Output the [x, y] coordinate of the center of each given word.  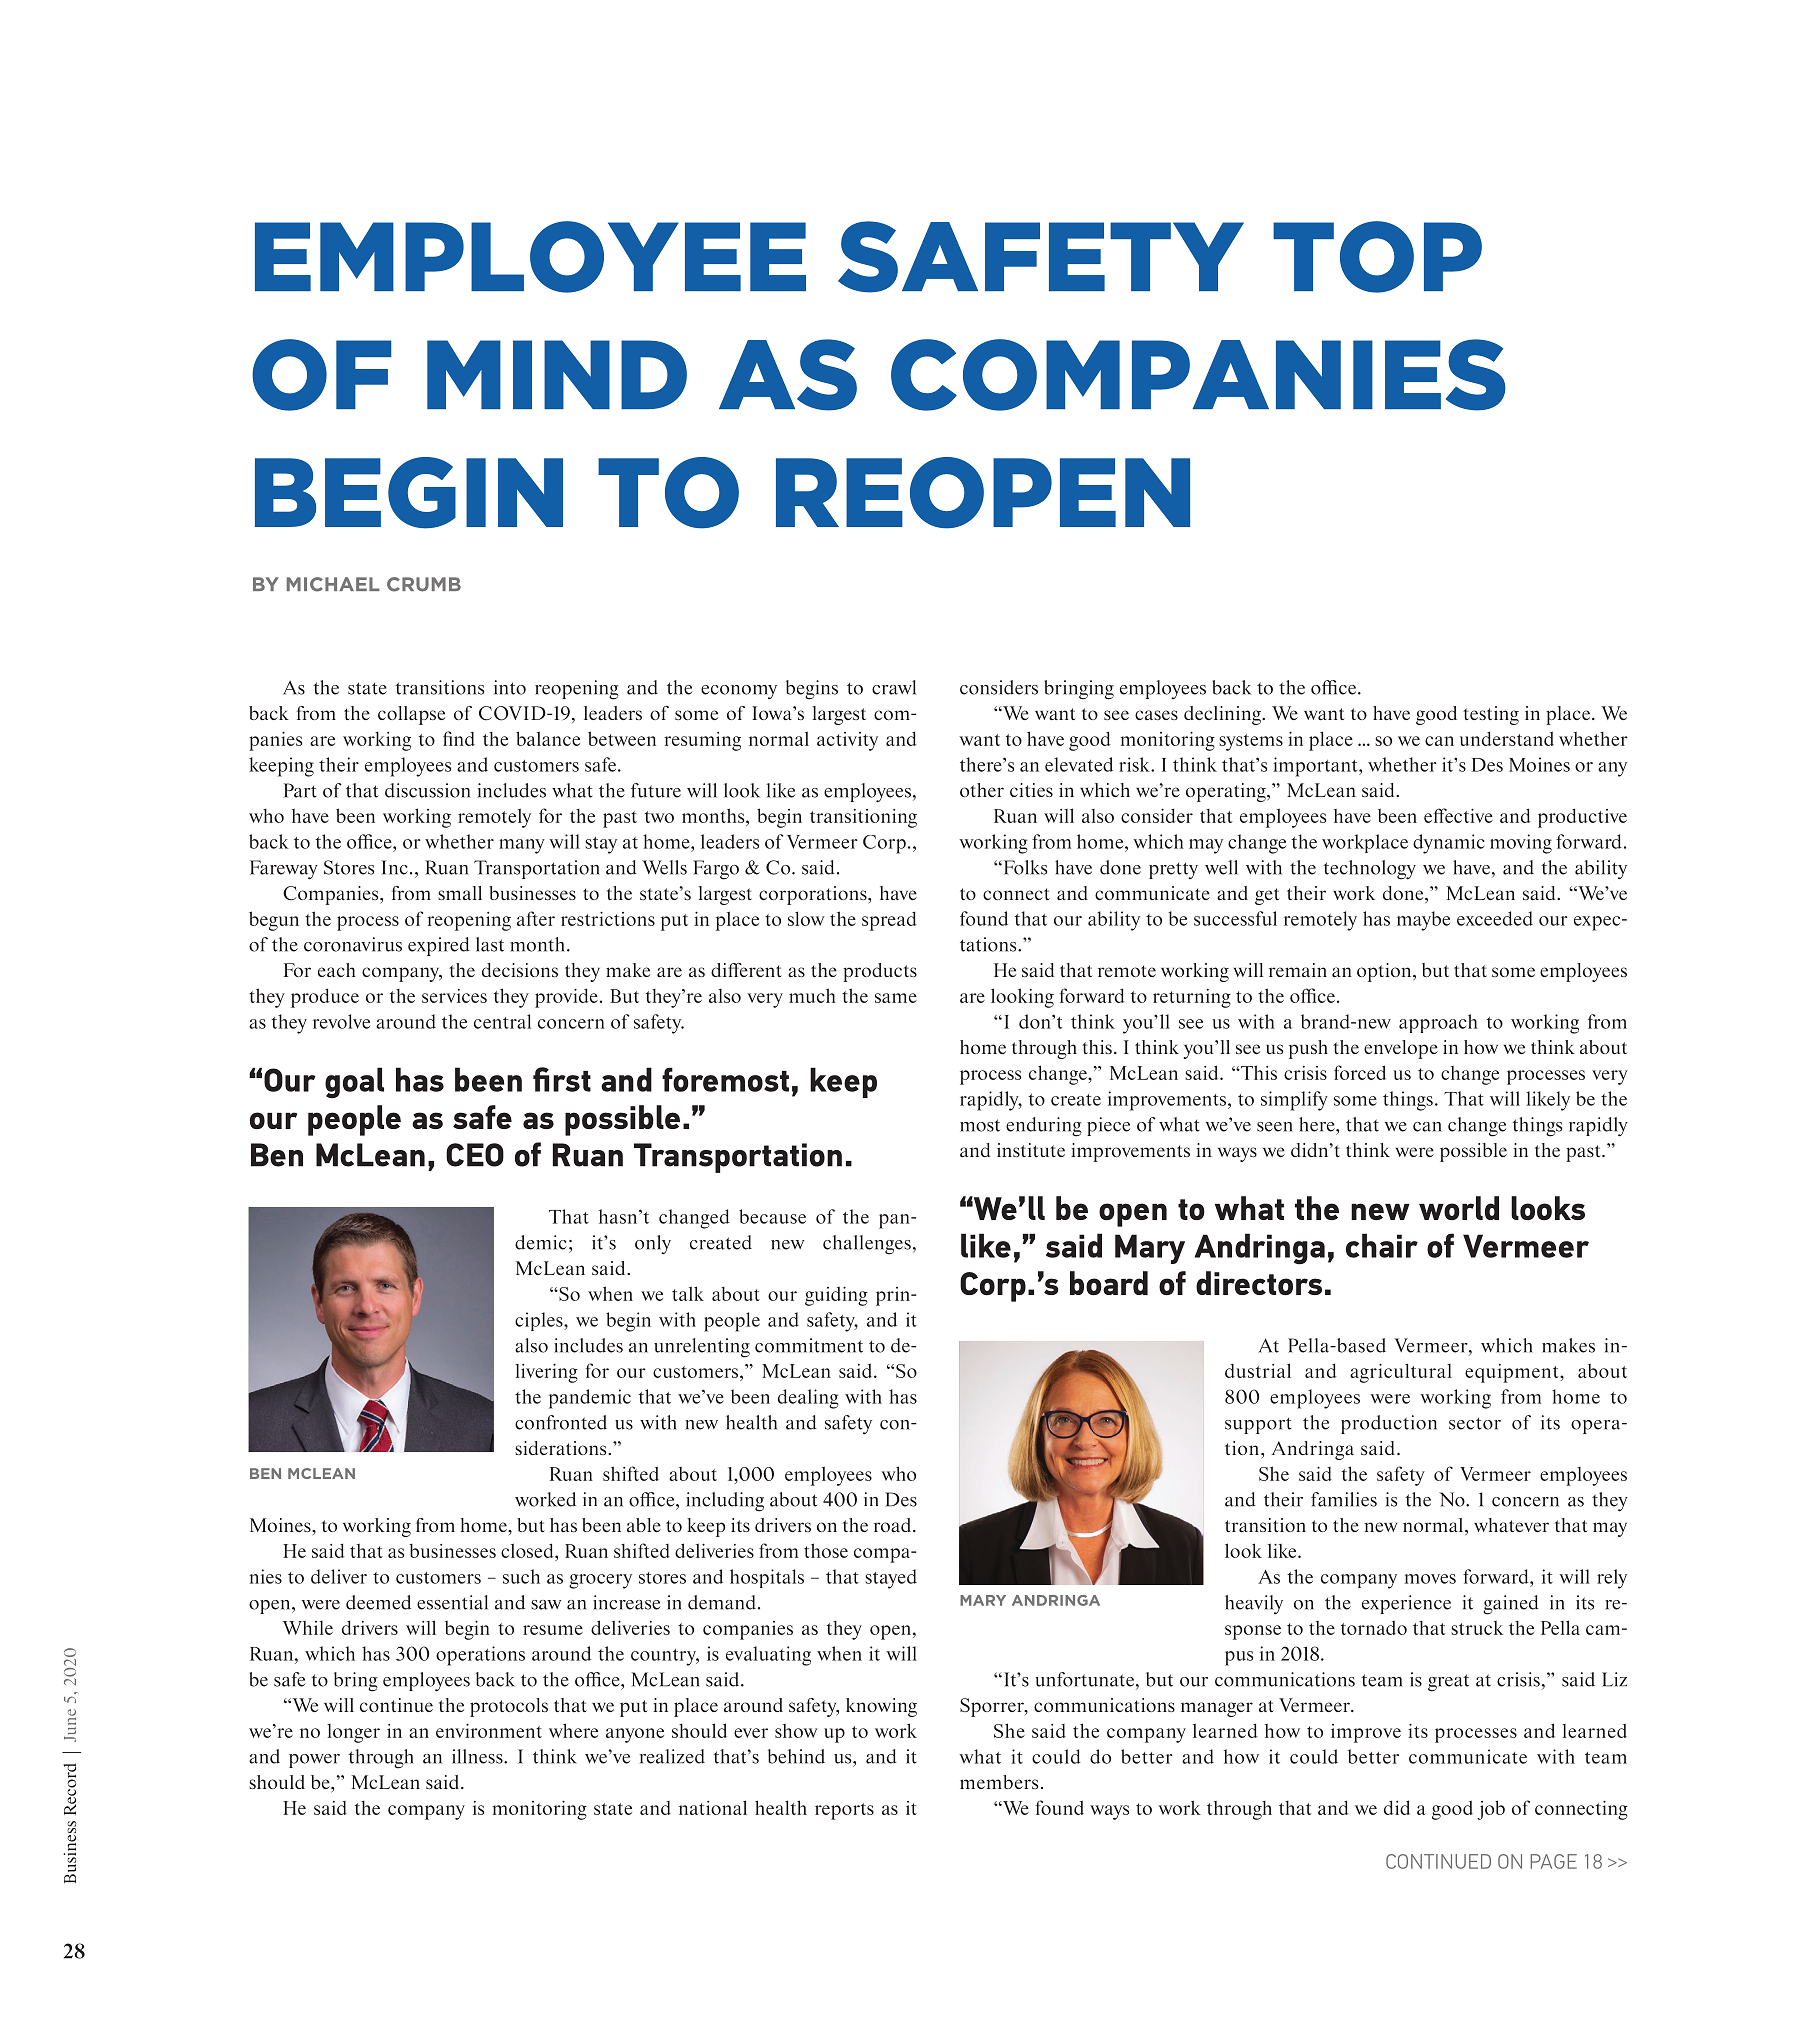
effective [1458, 815]
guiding [836, 1296]
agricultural [1401, 1373]
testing [1491, 715]
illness [478, 1756]
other [982, 790]
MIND [557, 374]
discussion [427, 790]
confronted [561, 1422]
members [999, 1782]
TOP [1377, 257]
